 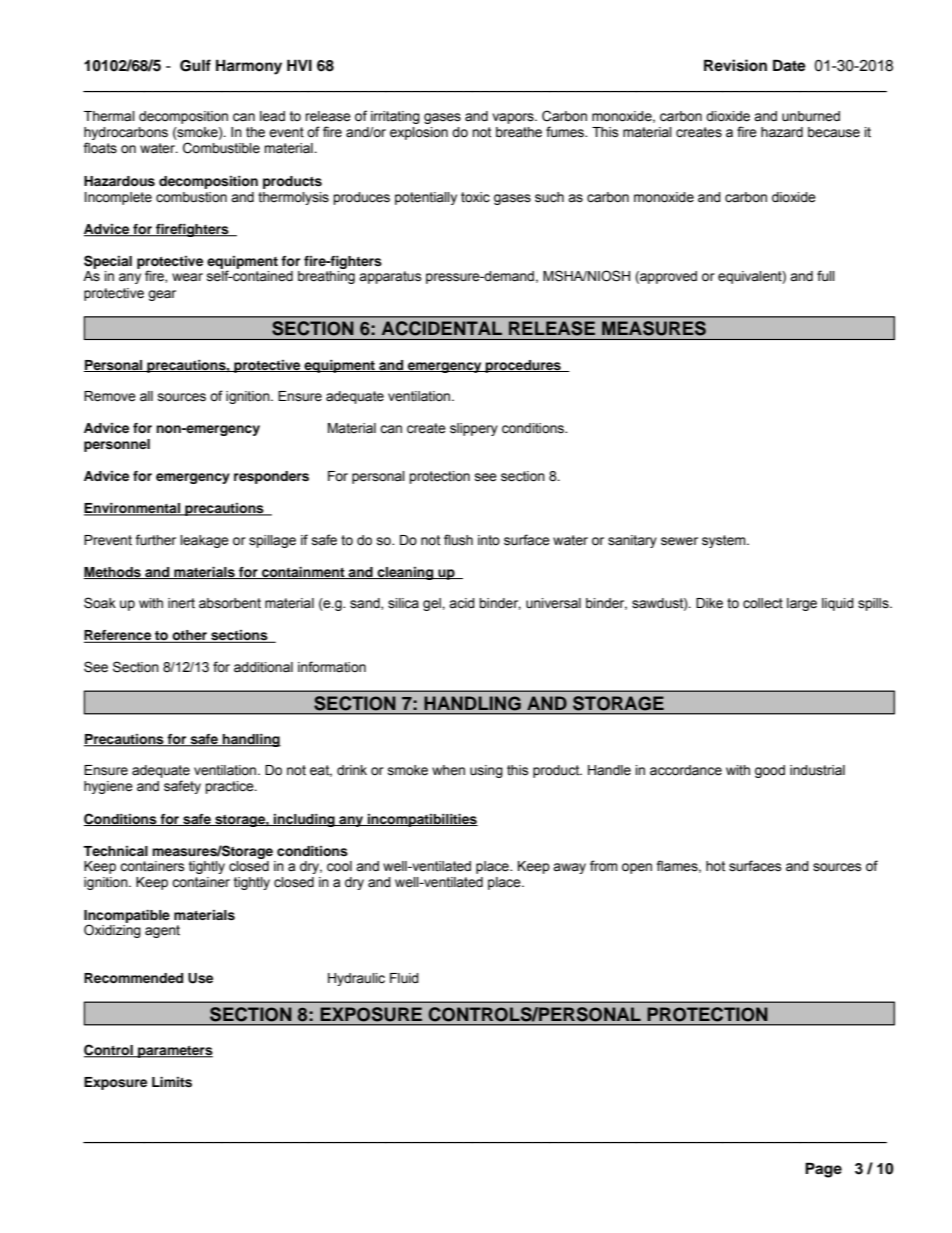 I want to click on gear, so click(x=162, y=295).
